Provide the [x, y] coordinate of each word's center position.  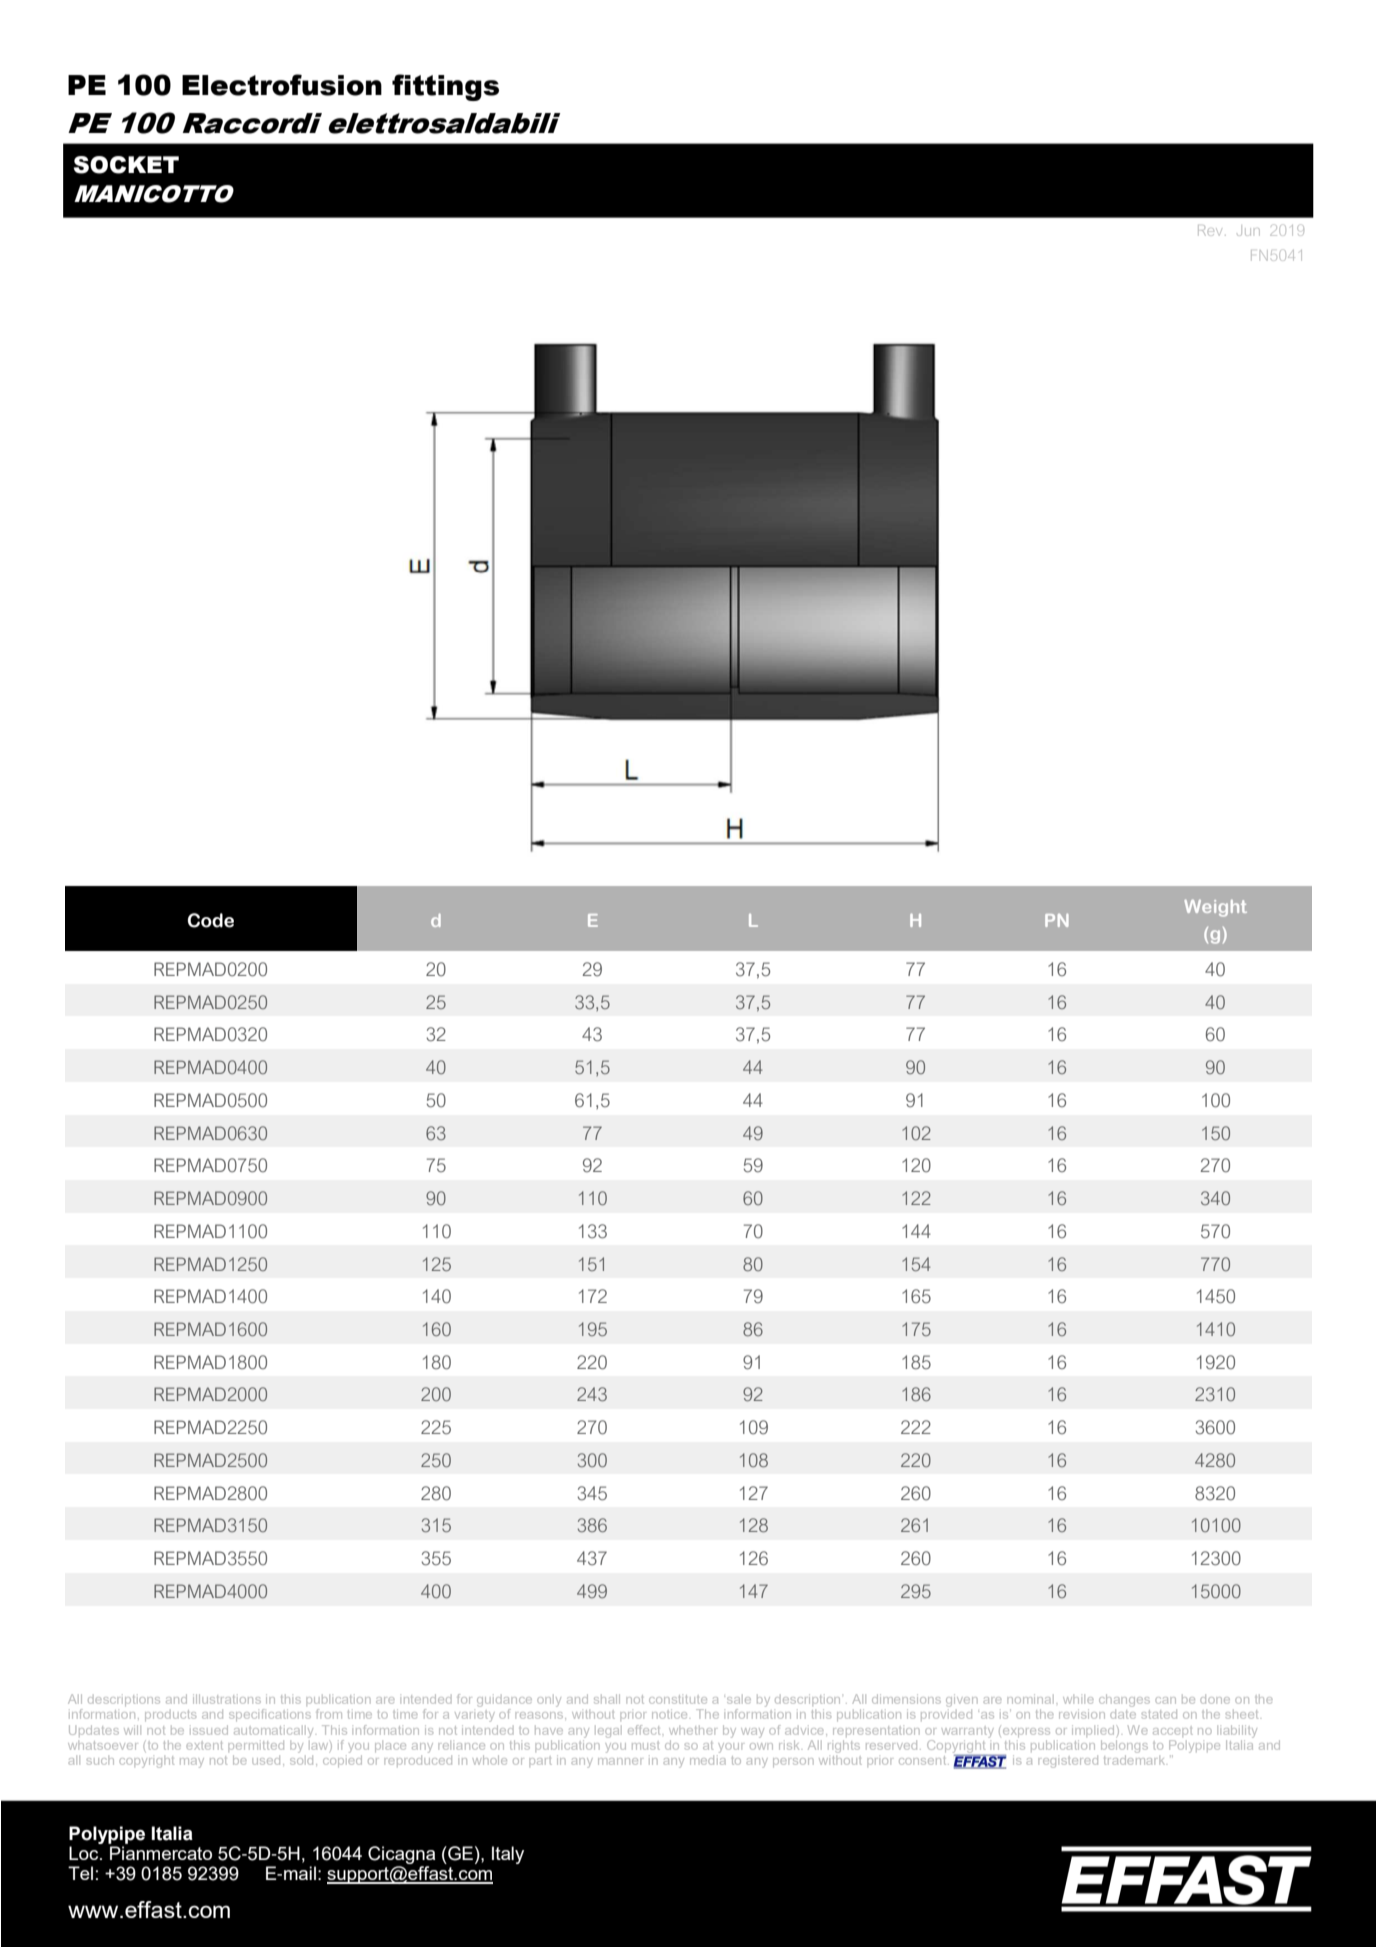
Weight [1215, 908]
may [192, 1763]
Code [211, 920]
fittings [445, 87]
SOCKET [126, 165]
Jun [1248, 232]
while [1078, 1700]
